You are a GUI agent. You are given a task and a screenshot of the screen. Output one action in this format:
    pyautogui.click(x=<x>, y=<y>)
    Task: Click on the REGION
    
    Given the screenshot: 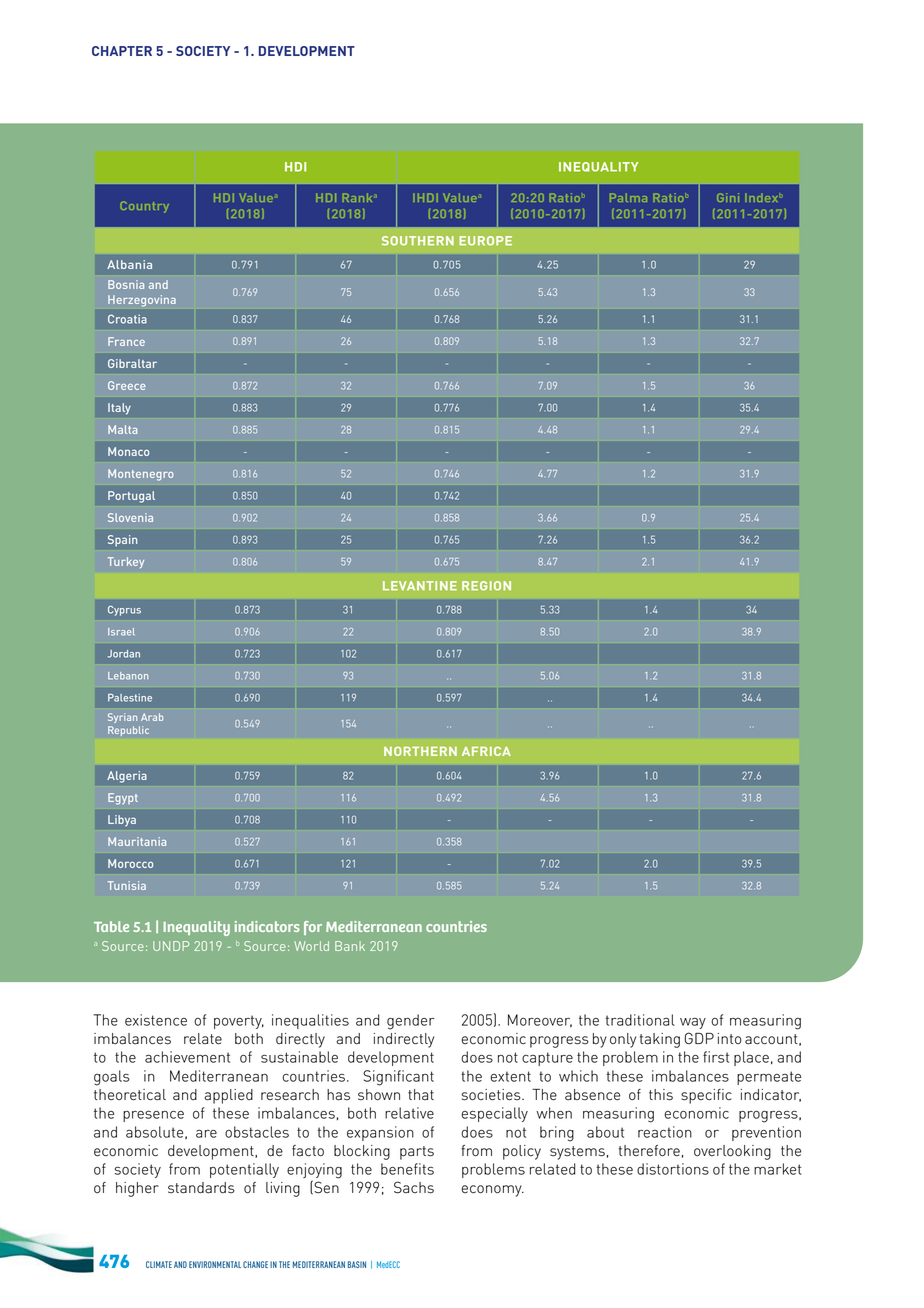 What is the action you would take?
    pyautogui.click(x=486, y=586)
